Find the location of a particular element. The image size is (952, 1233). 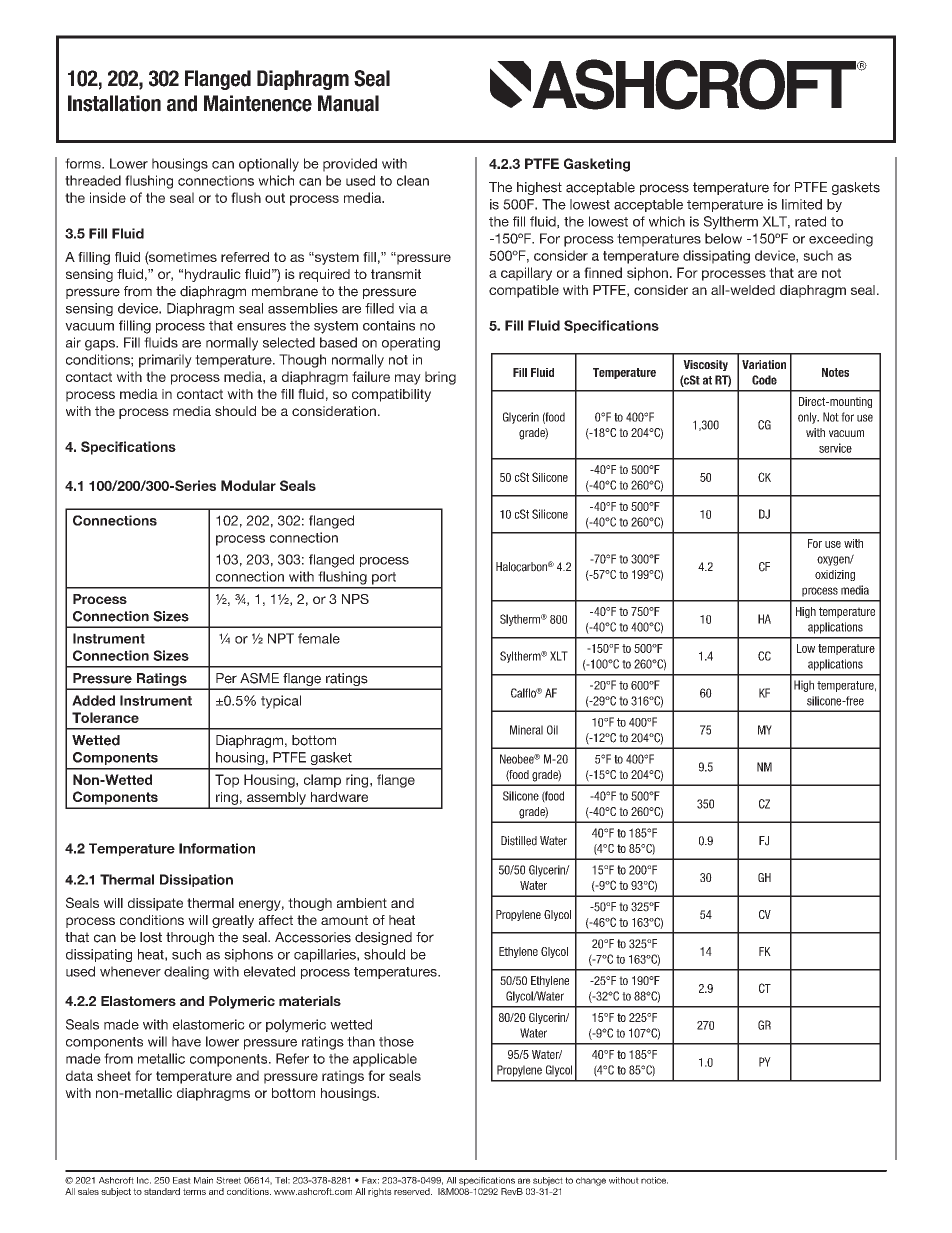

Installation is located at coordinates (114, 103).
